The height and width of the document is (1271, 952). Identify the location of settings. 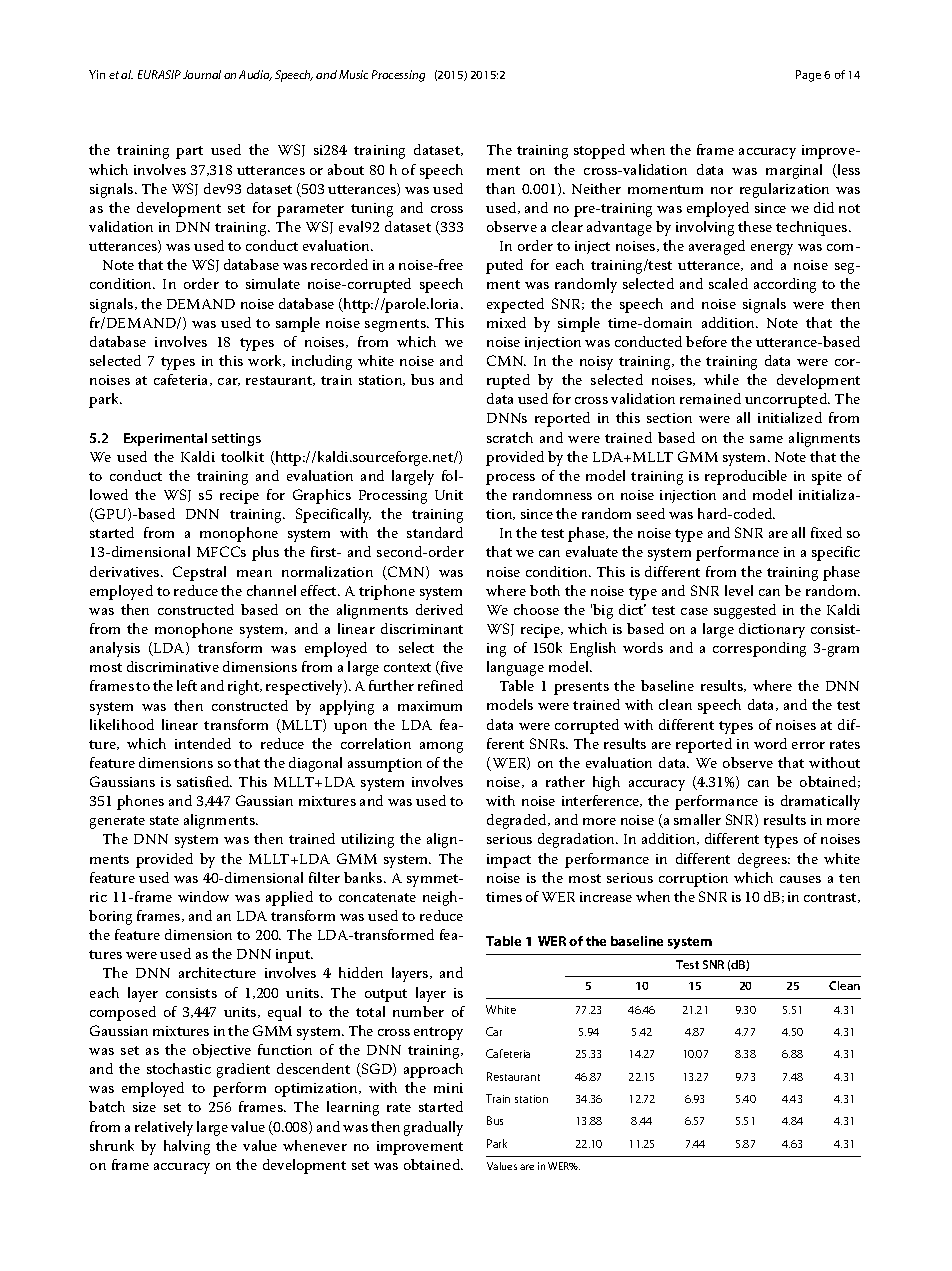
(236, 439).
